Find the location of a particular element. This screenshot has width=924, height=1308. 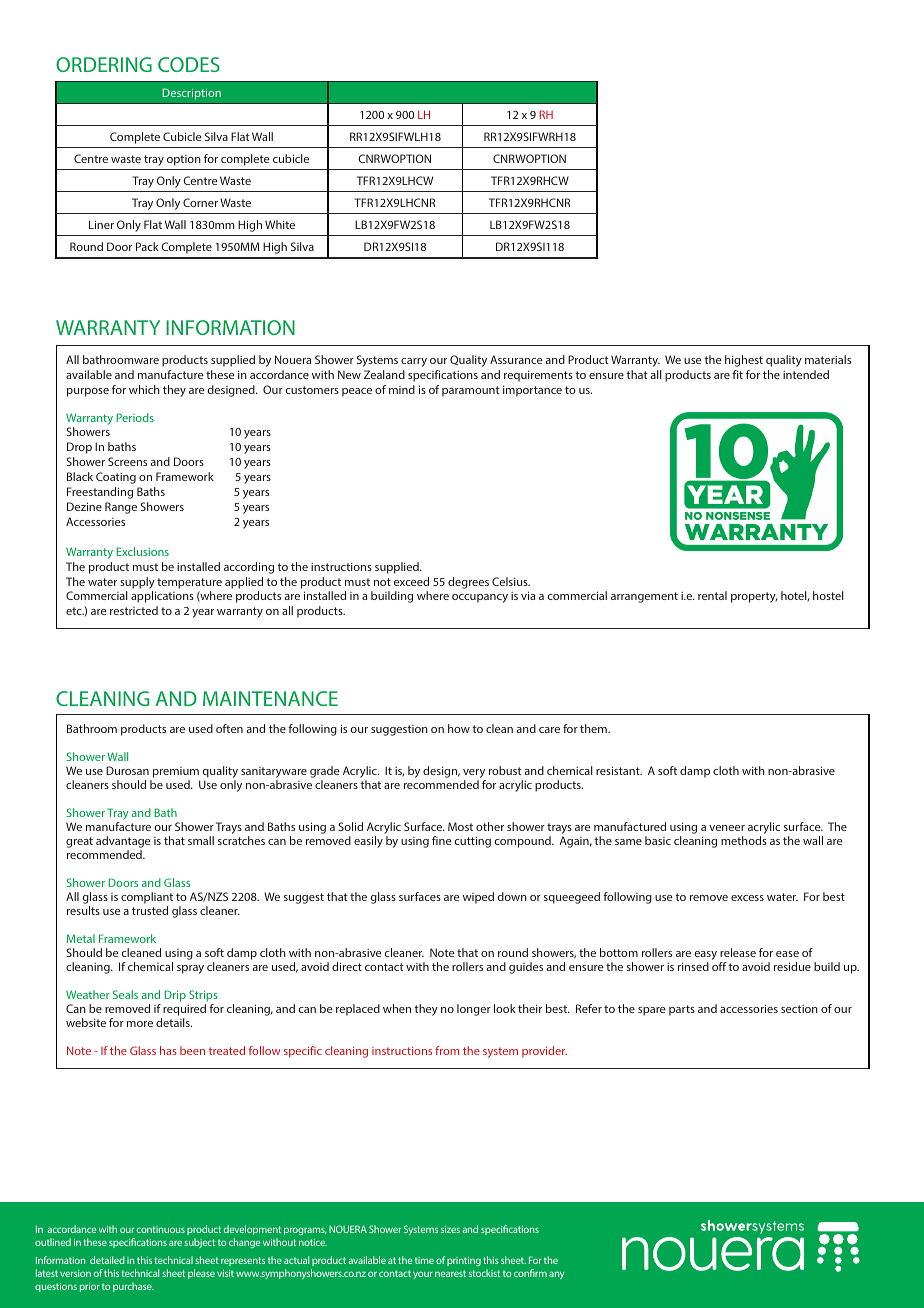

Description is located at coordinates (191, 94).
